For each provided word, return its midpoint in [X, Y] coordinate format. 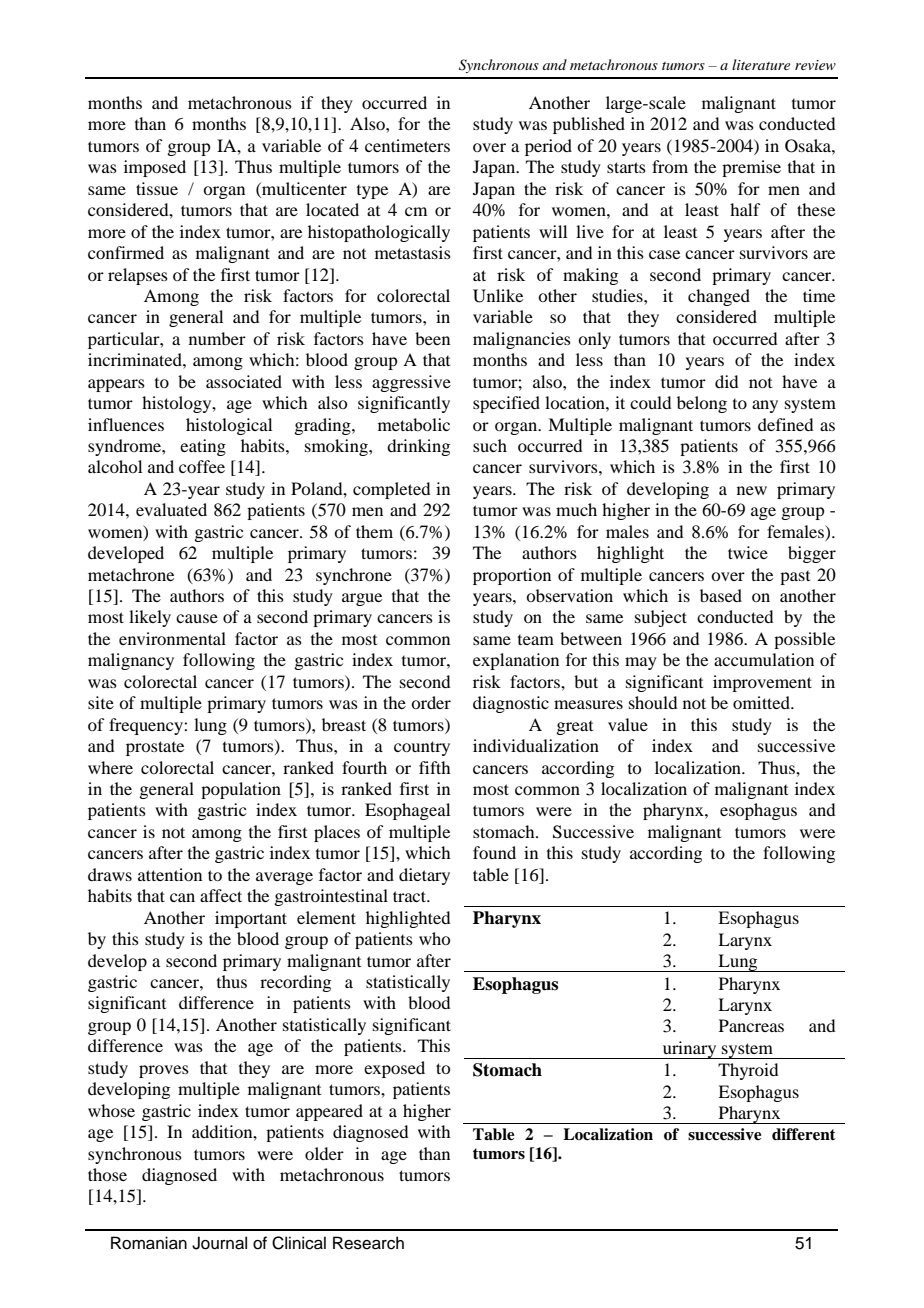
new [752, 490]
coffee [202, 466]
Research [368, 1243]
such [490, 445]
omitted [762, 702]
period [548, 147]
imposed [155, 168]
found [494, 852]
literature [761, 64]
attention [170, 874]
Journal [219, 1243]
